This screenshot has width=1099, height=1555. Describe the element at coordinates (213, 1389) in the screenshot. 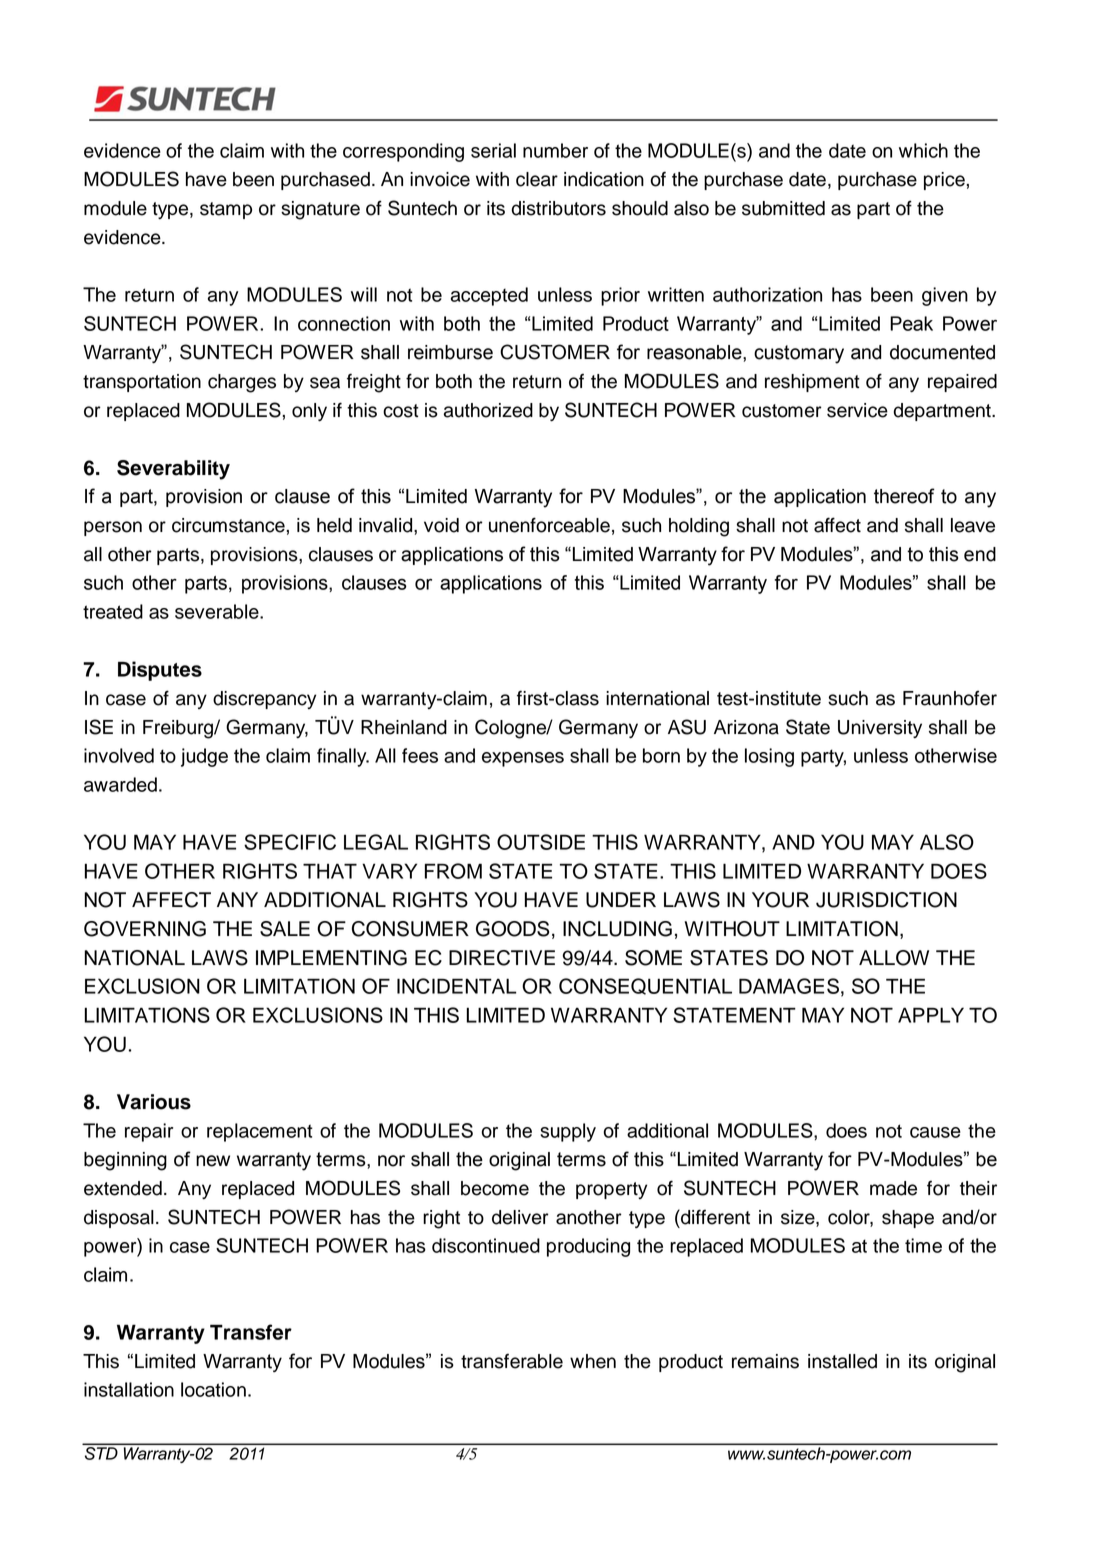

I see `location` at that location.
